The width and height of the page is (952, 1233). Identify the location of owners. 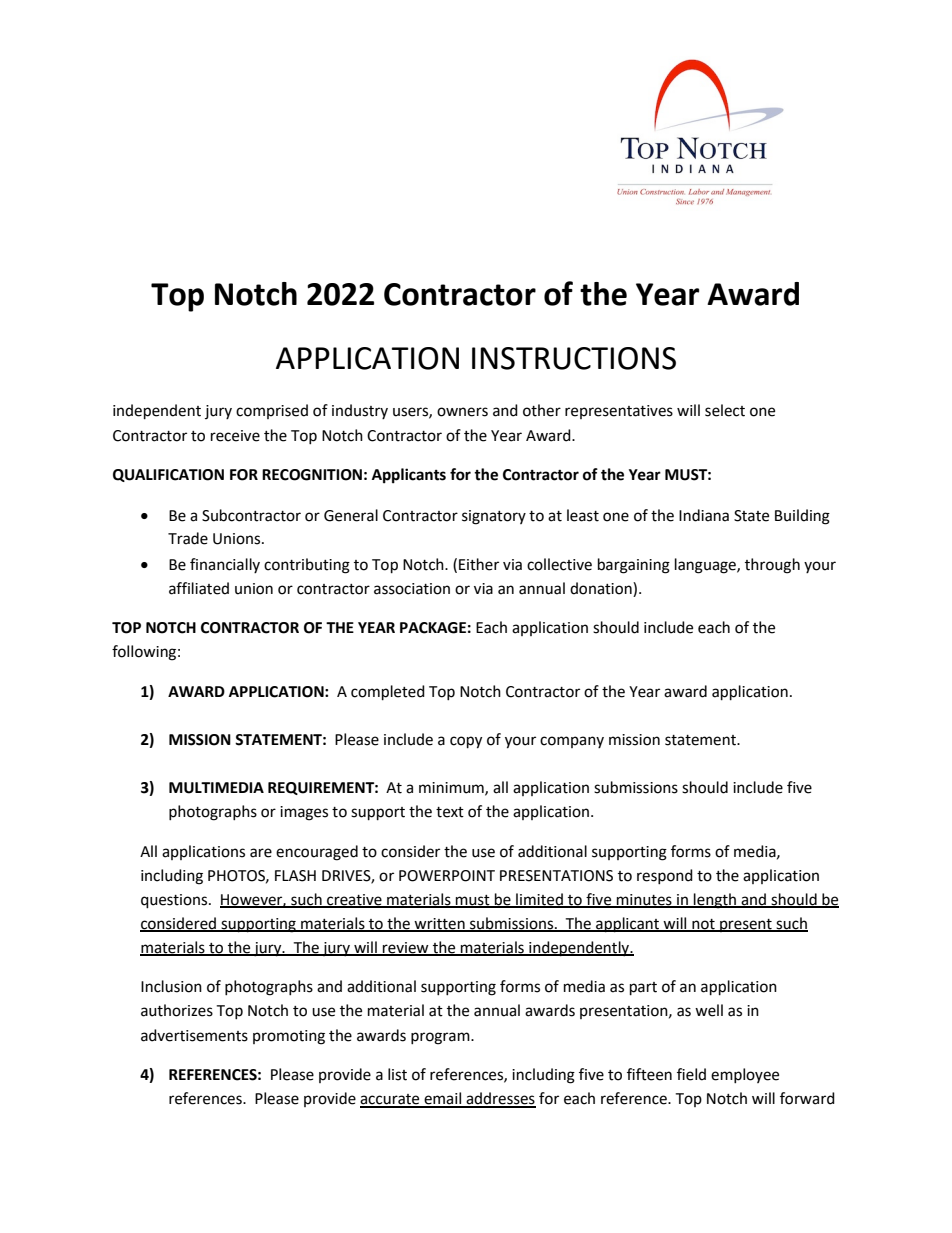
(462, 412).
